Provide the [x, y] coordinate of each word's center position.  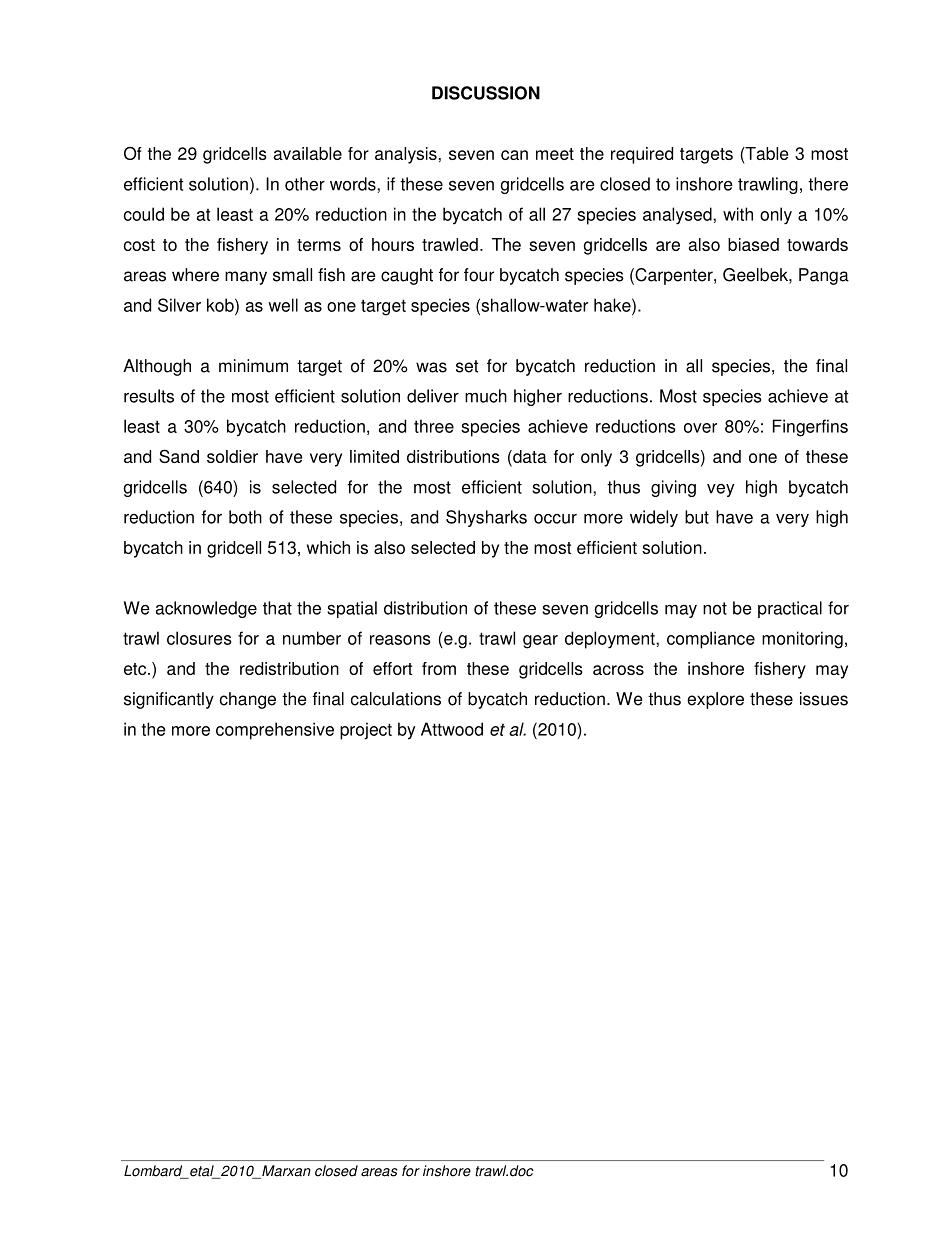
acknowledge [206, 609]
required [642, 155]
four [479, 275]
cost [139, 245]
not [715, 608]
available [307, 153]
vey [720, 490]
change [248, 700]
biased [753, 244]
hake [613, 305]
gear [540, 642]
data [529, 458]
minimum [253, 366]
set [467, 366]
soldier [232, 456]
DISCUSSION [486, 93]
